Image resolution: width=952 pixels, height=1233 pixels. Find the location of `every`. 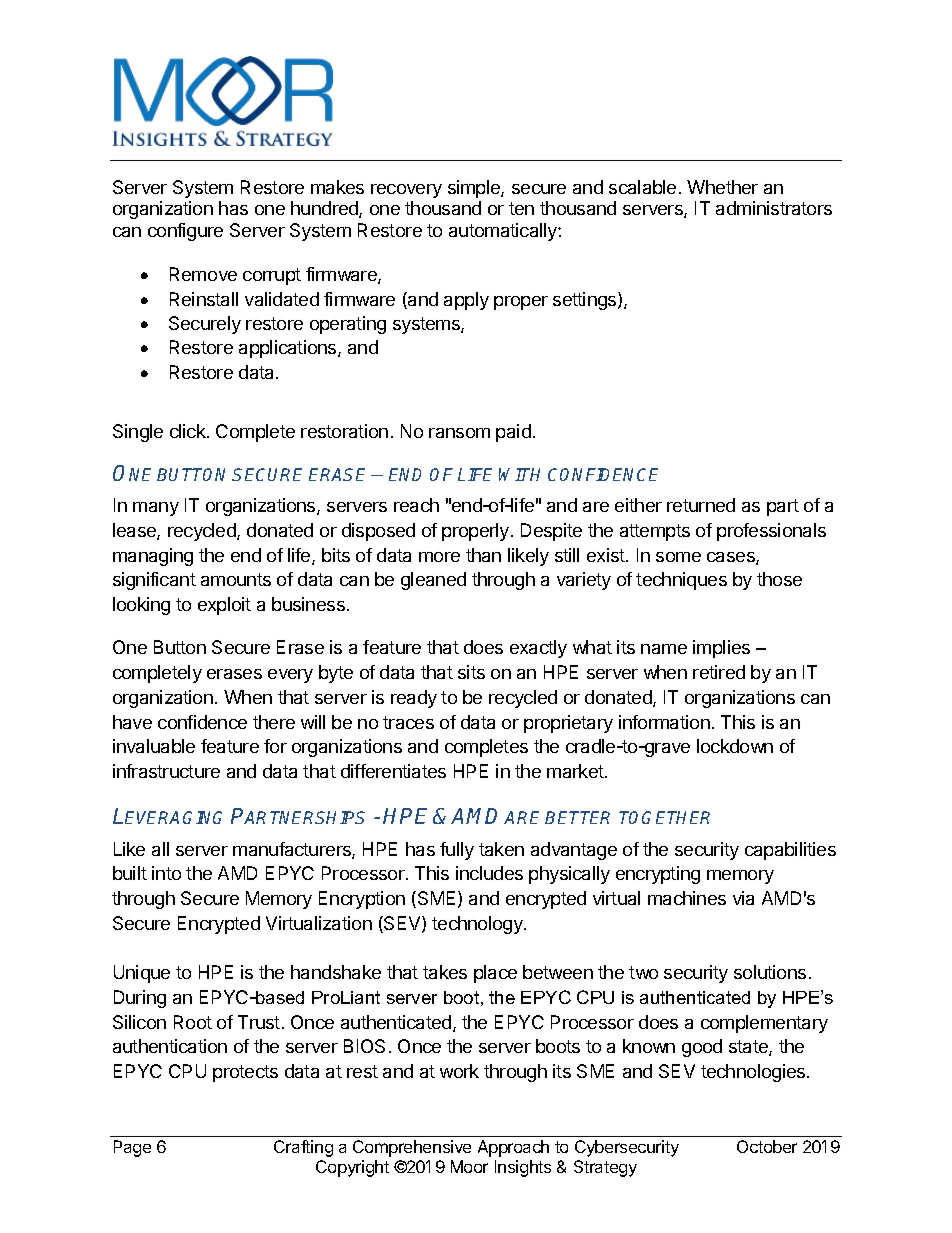

every is located at coordinates (290, 676).
